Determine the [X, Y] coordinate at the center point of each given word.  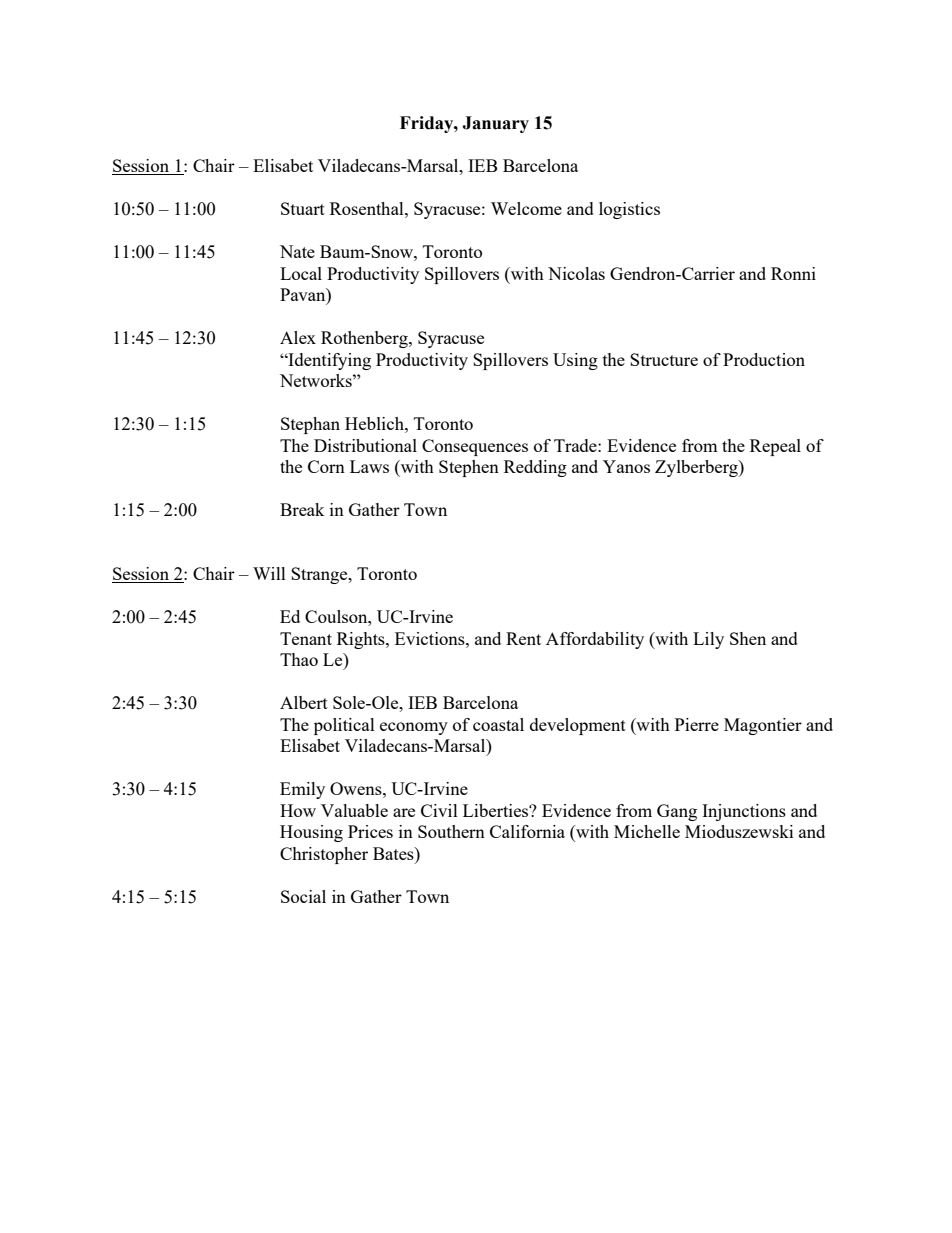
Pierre [697, 724]
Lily [708, 640]
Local [301, 273]
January [495, 124]
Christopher [324, 855]
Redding [535, 468]
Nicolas [576, 273]
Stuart [303, 208]
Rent [523, 638]
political [344, 726]
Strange [320, 575]
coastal [498, 724]
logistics [629, 210]
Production [764, 359]
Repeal [775, 447]
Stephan [310, 425]
